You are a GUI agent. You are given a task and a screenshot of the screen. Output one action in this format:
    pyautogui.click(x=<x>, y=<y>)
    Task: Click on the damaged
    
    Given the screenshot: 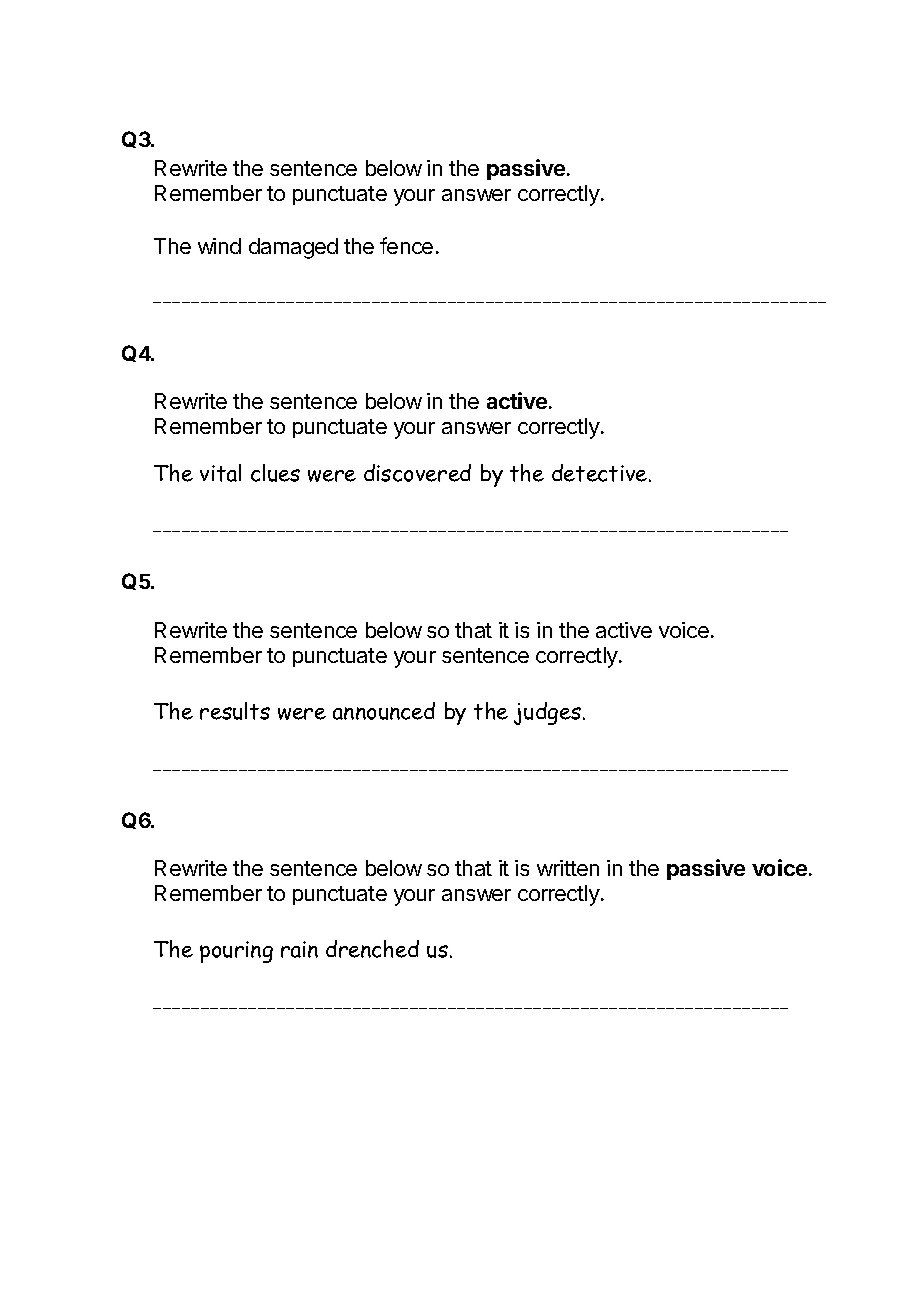 What is the action you would take?
    pyautogui.click(x=293, y=248)
